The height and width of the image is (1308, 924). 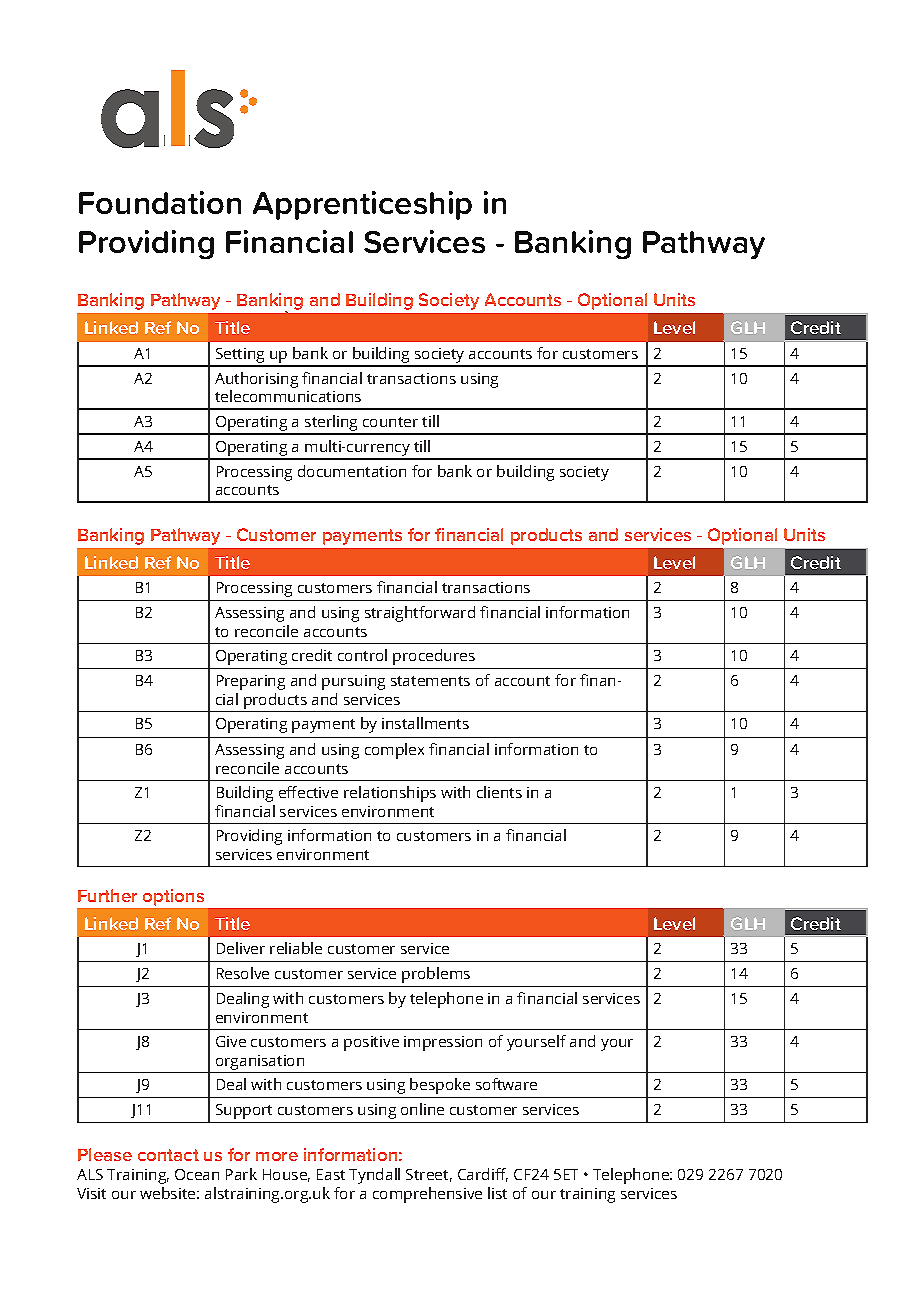 I want to click on contact, so click(x=168, y=1155).
